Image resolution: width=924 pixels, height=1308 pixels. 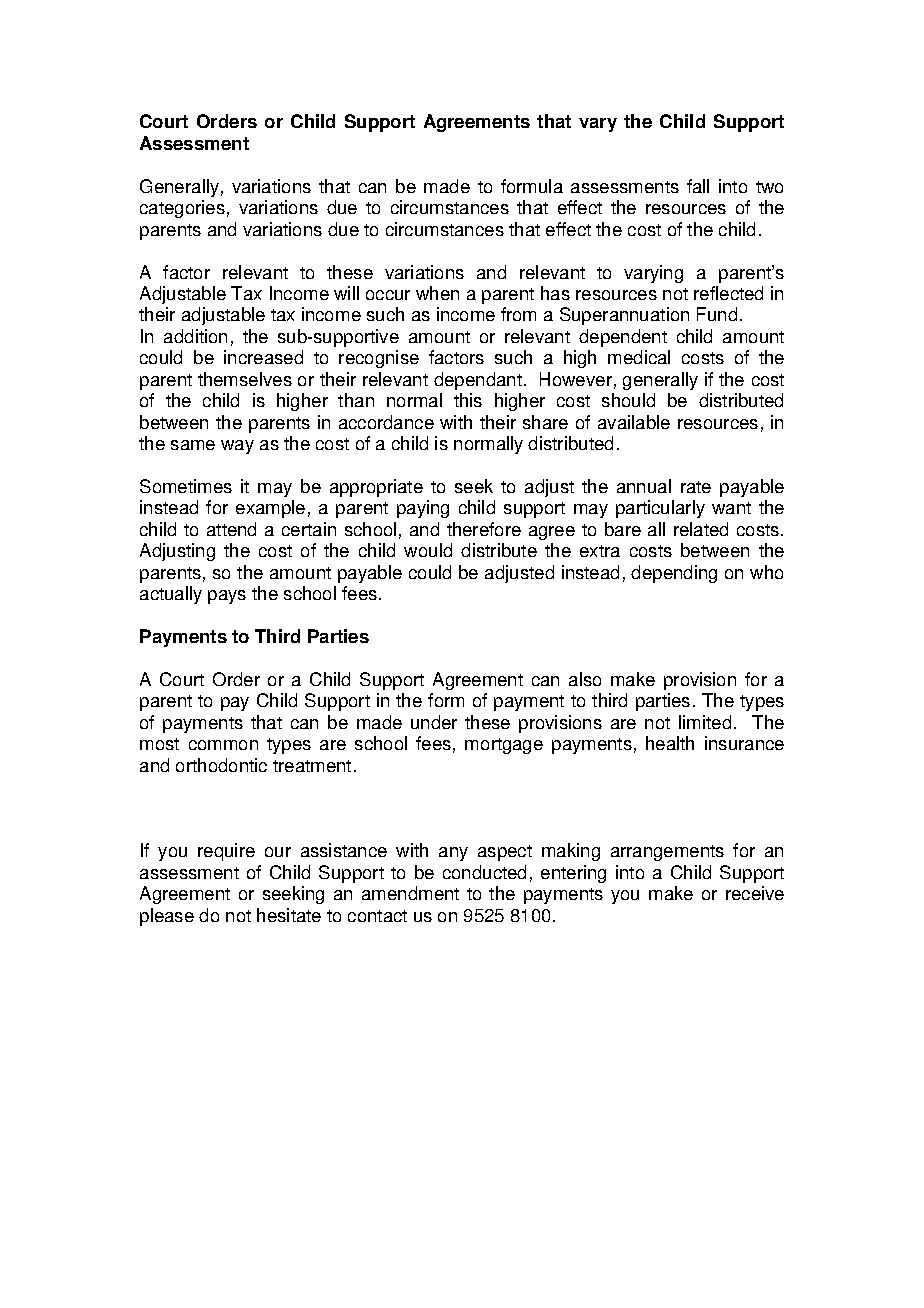 I want to click on categories, so click(x=182, y=209).
